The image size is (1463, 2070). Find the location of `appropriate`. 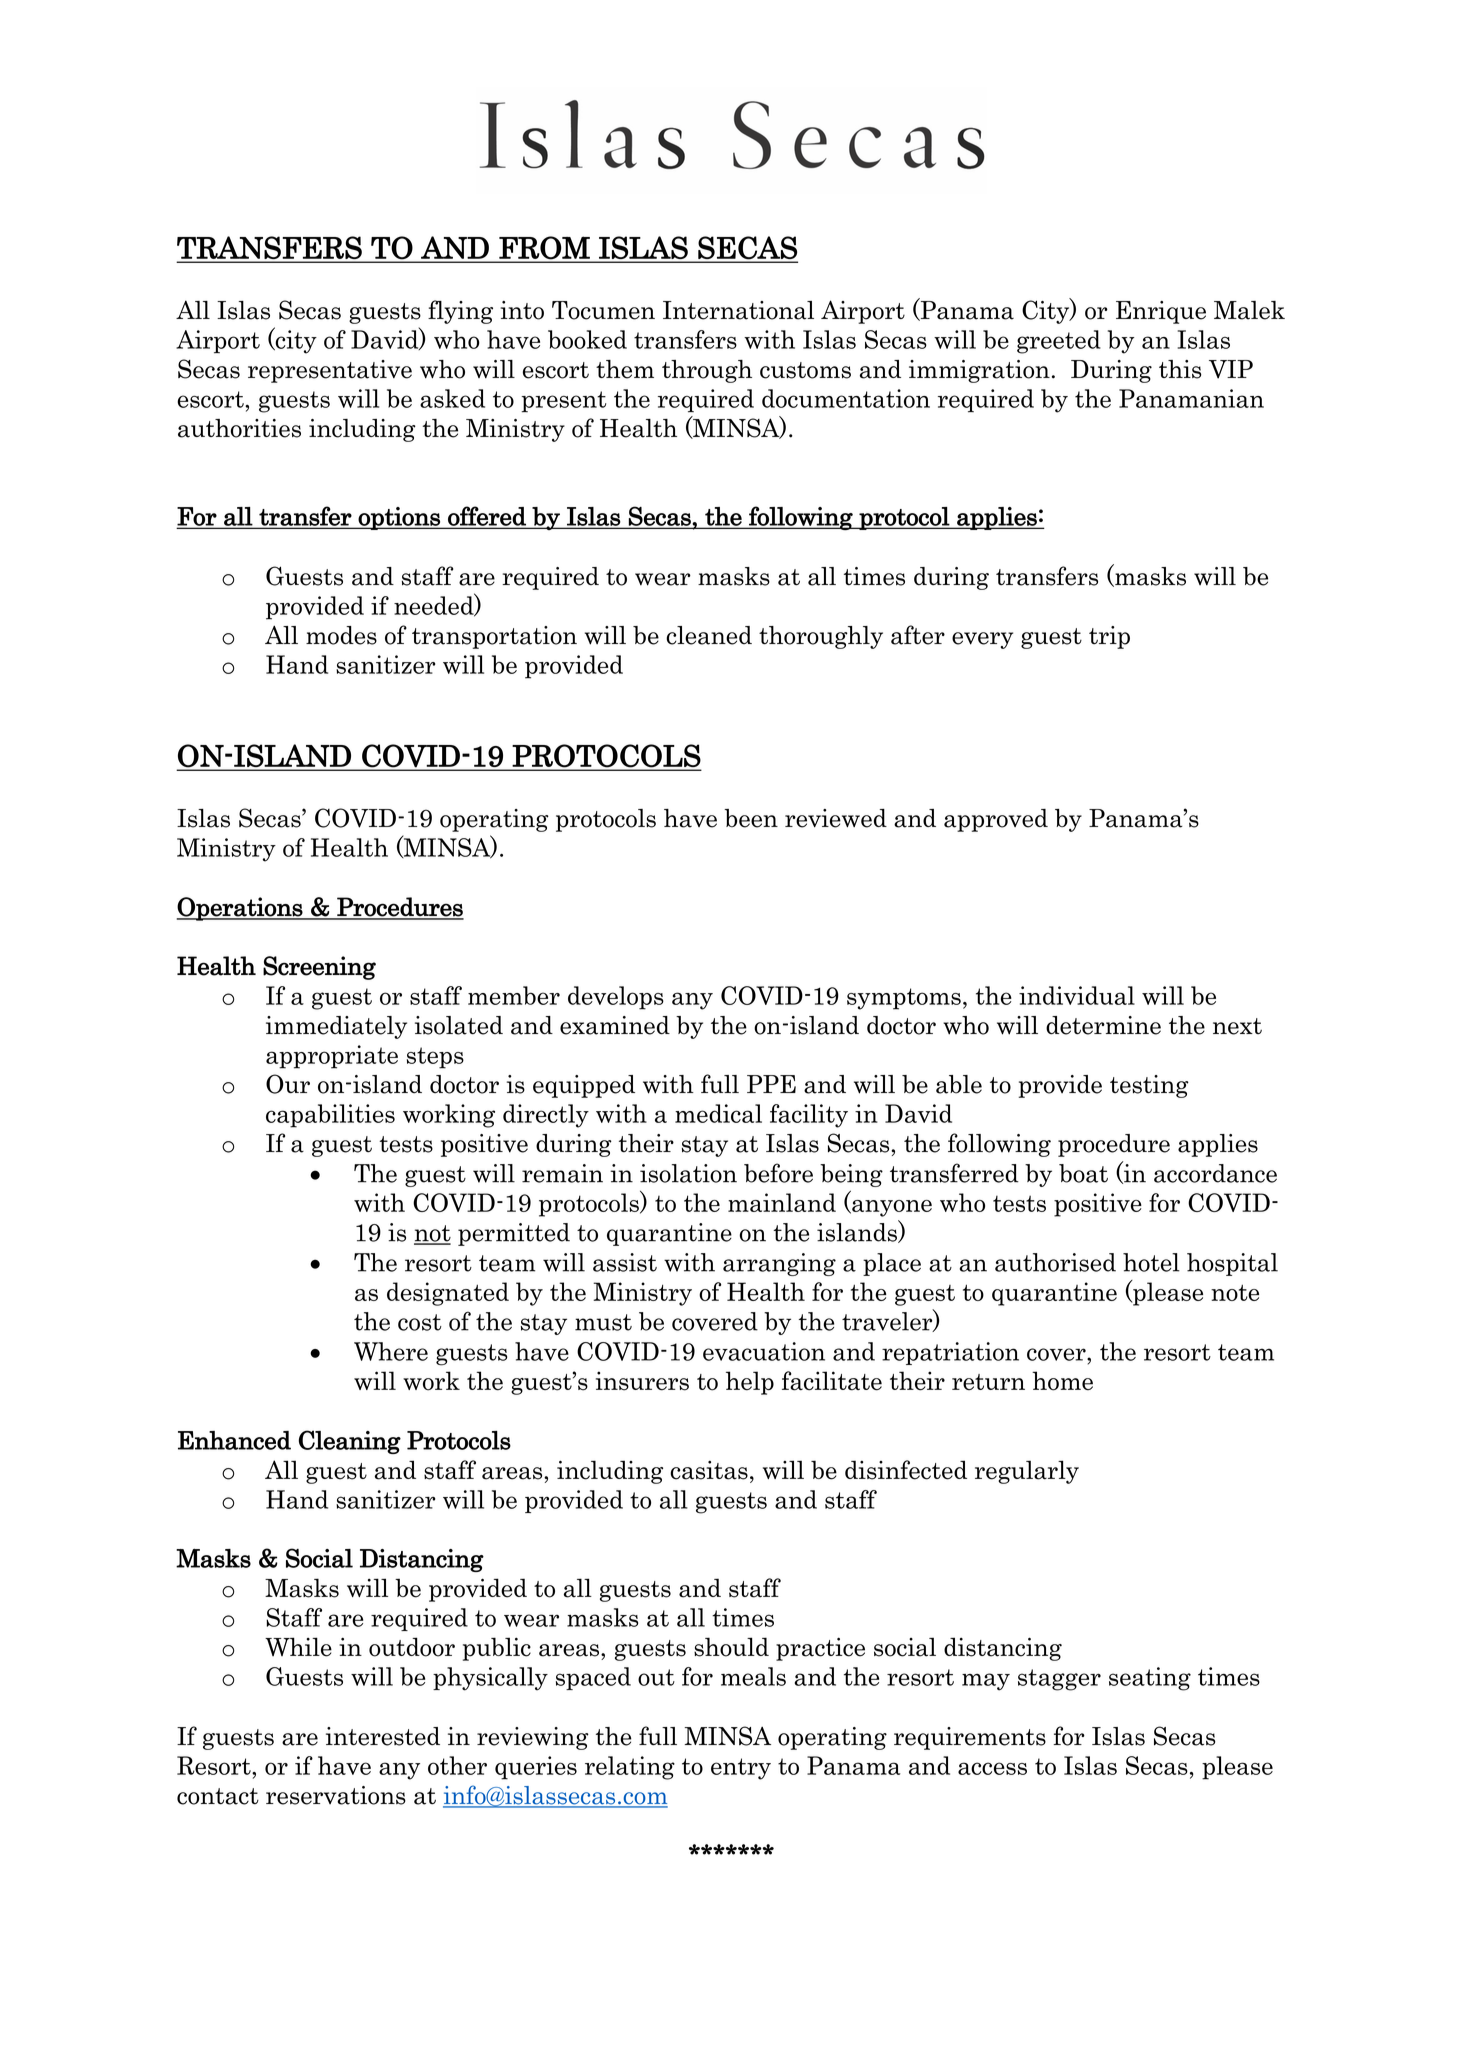

appropriate is located at coordinates (332, 1057).
